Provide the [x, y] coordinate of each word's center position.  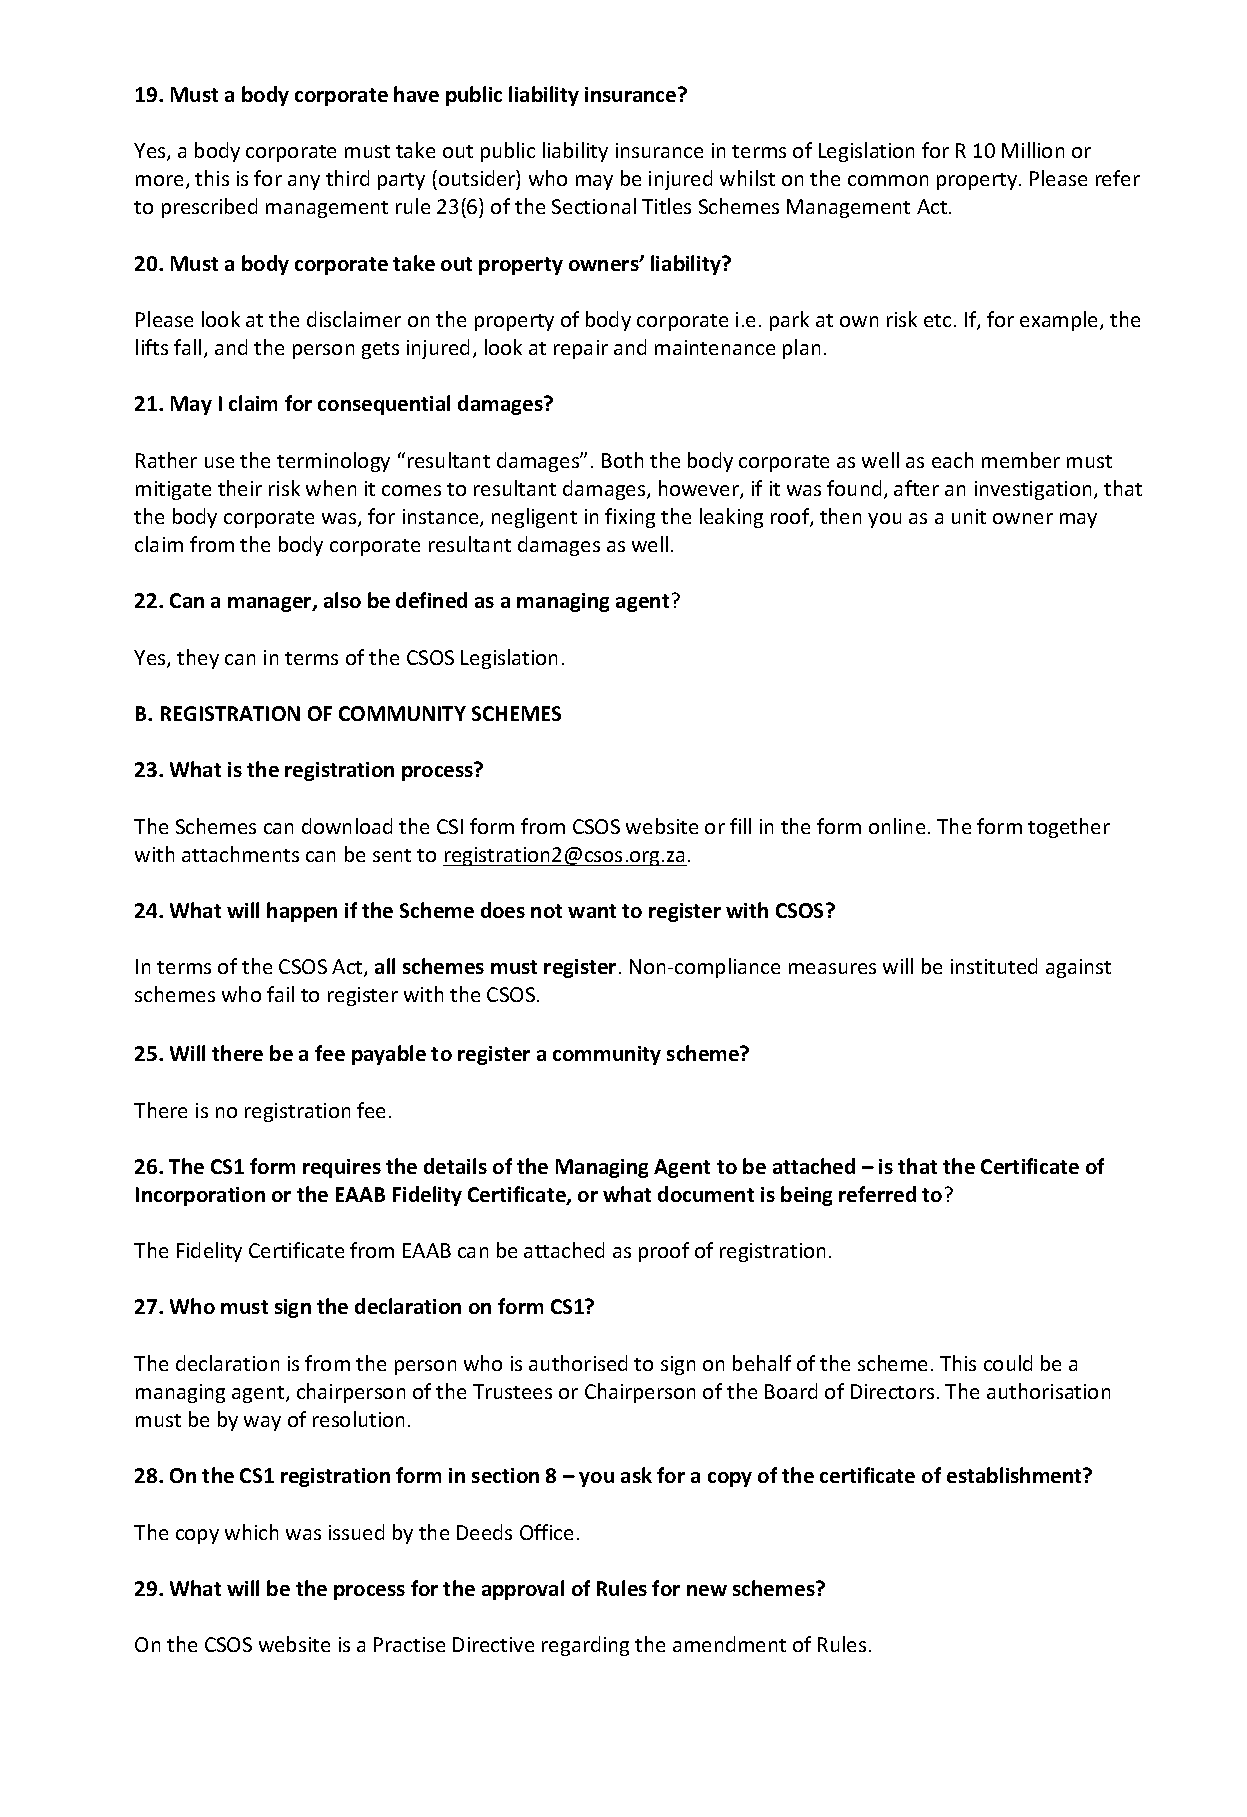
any [304, 182]
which [251, 1532]
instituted [994, 966]
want [592, 911]
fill [740, 826]
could [1008, 1363]
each [952, 460]
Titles [666, 206]
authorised [578, 1363]
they [198, 659]
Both [622, 460]
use [219, 462]
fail [280, 994]
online [897, 826]
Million [1033, 150]
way [262, 1423]
